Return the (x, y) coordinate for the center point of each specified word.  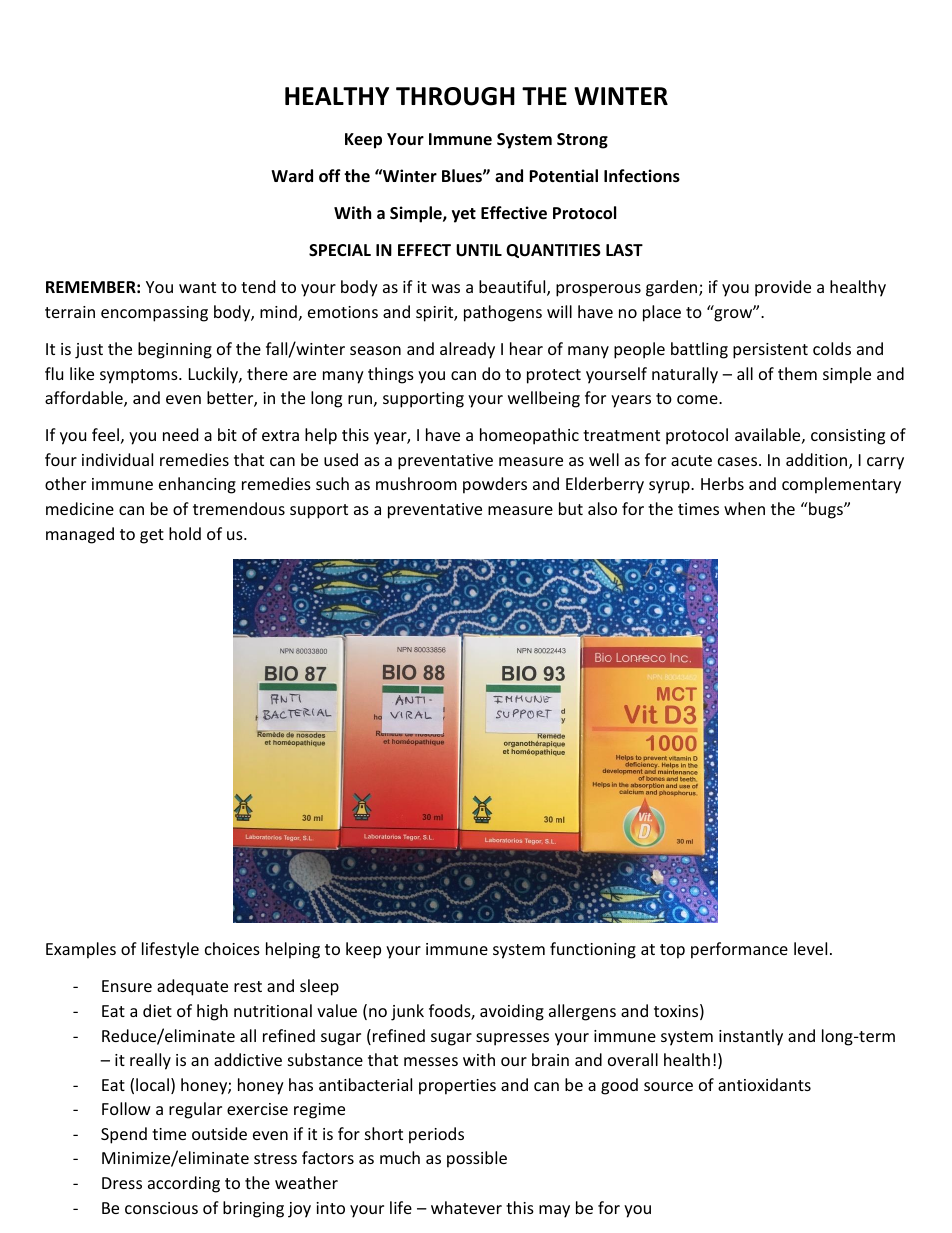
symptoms (140, 376)
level (810, 948)
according (184, 1184)
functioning (593, 950)
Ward (292, 175)
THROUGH (455, 96)
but (571, 508)
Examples (81, 950)
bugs (826, 510)
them (797, 373)
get (152, 536)
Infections (642, 176)
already (467, 350)
